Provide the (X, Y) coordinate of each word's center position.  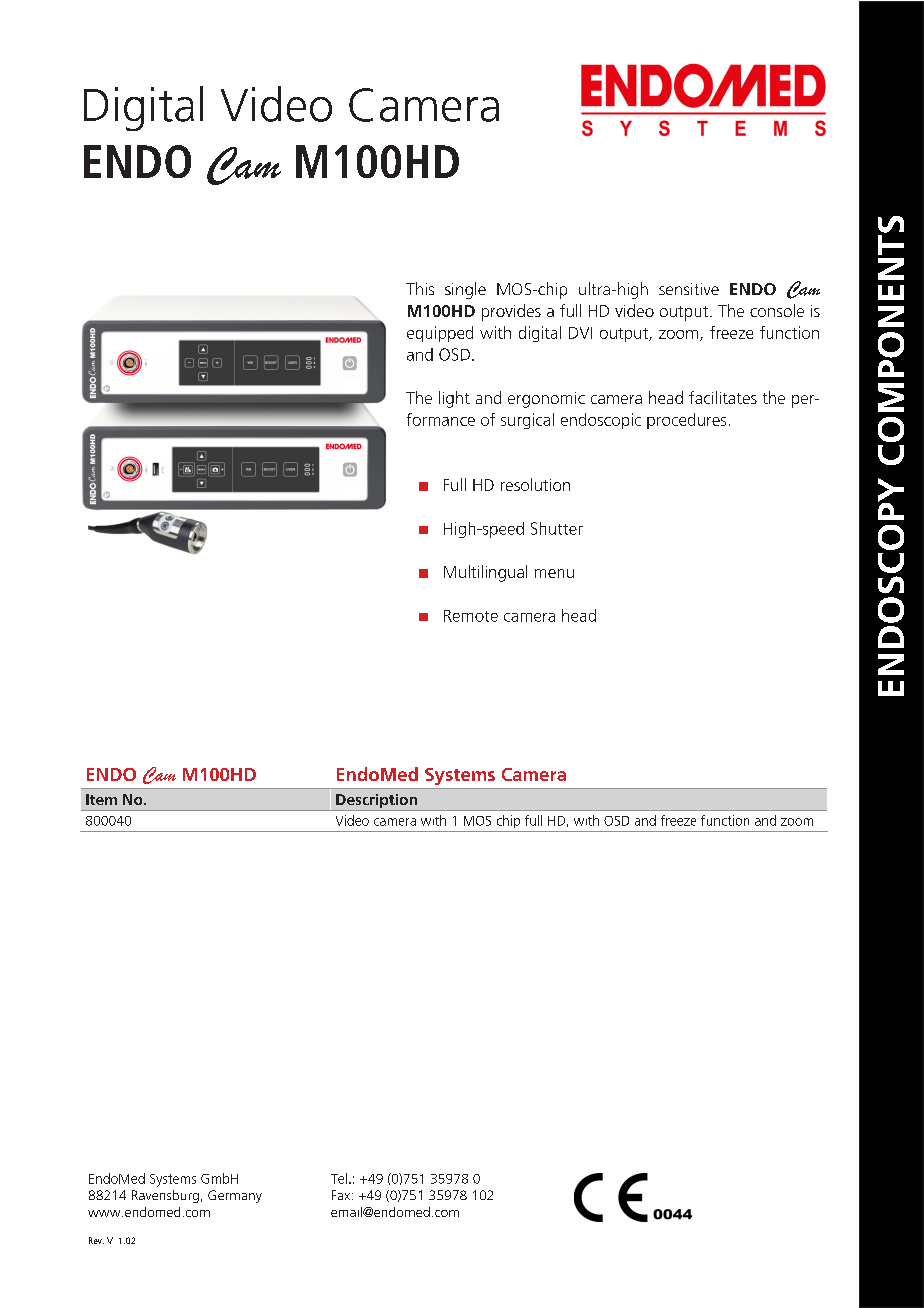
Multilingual (485, 573)
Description (376, 802)
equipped (440, 334)
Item (101, 799)
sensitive (689, 289)
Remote (471, 616)
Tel (339, 1178)
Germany (235, 1196)
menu (554, 573)
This (420, 288)
